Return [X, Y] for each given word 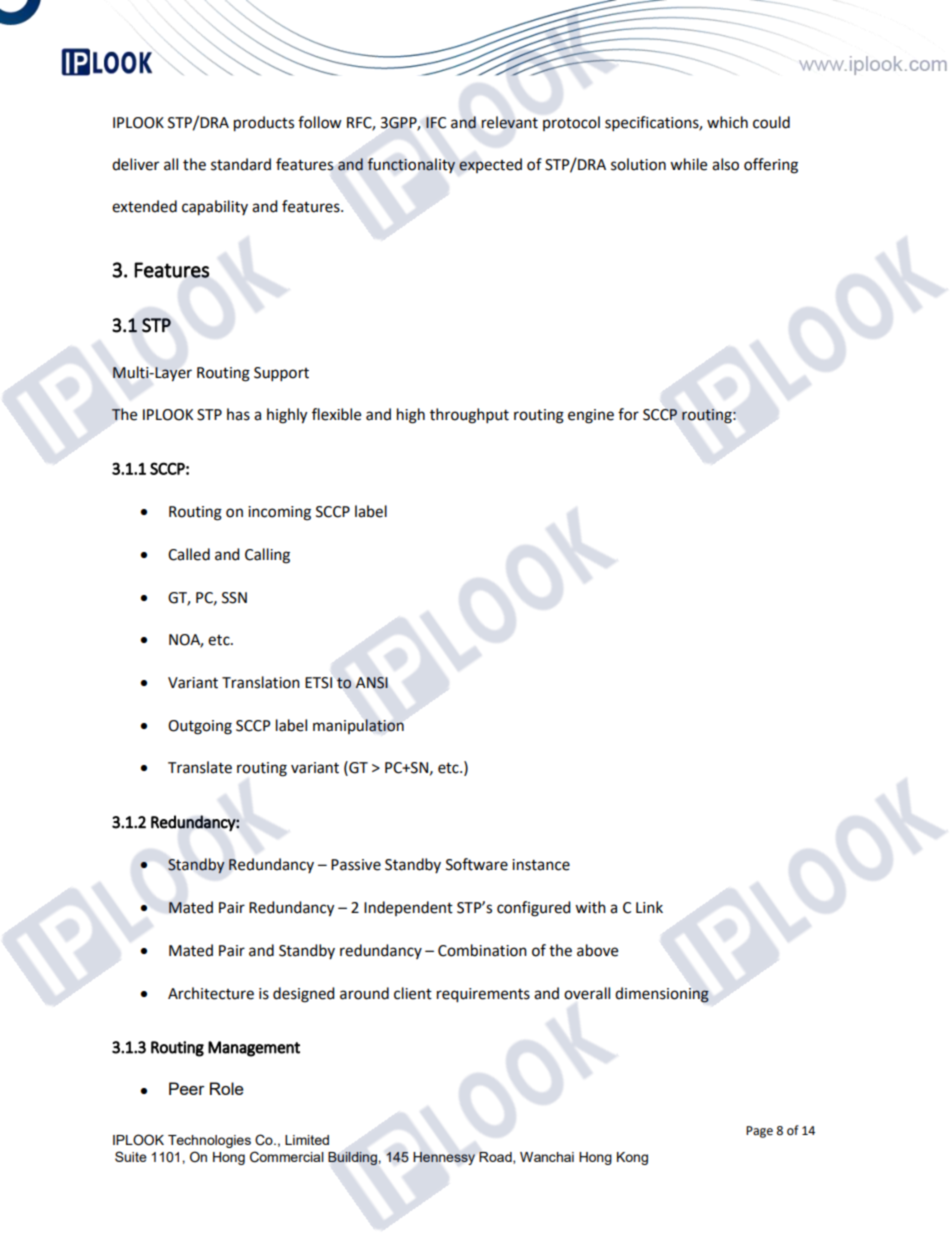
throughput [469, 416]
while [688, 164]
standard [241, 164]
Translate [200, 767]
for [628, 414]
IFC [436, 123]
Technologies [209, 1141]
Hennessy [444, 1158]
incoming [279, 513]
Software [477, 864]
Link [649, 907]
